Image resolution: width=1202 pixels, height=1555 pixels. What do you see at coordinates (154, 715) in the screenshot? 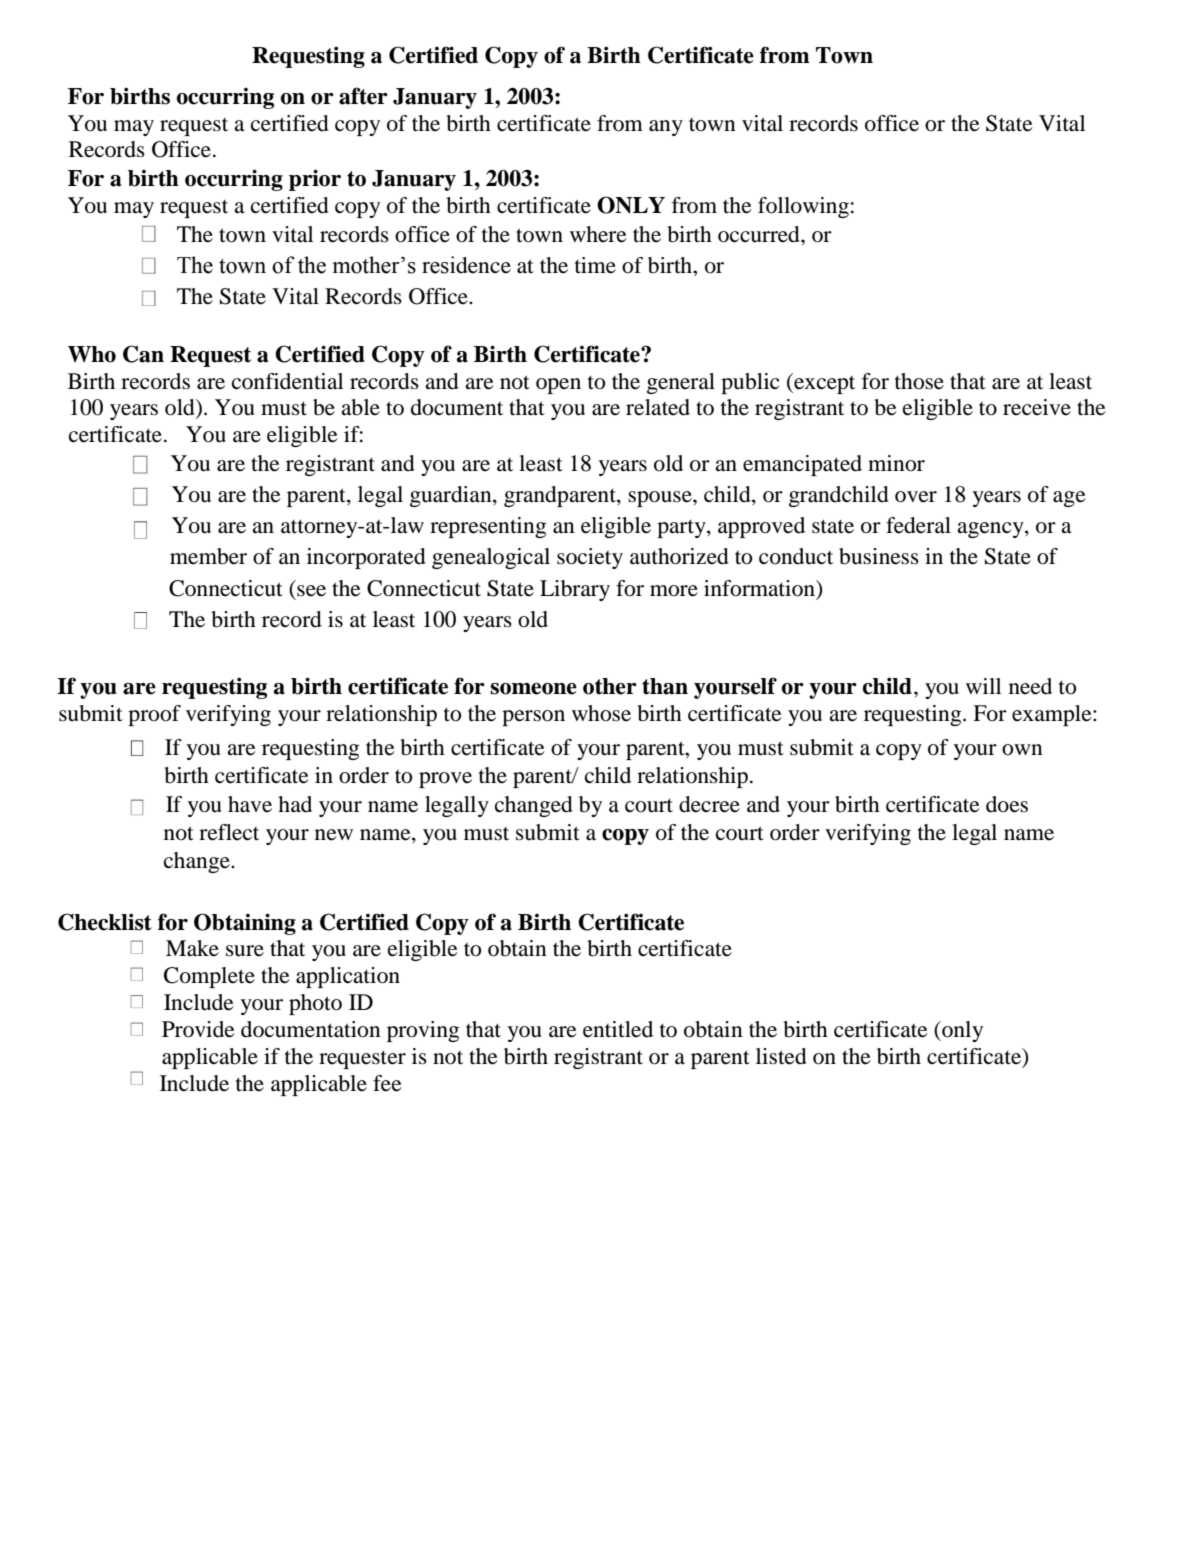
I see `proof` at bounding box center [154, 715].
